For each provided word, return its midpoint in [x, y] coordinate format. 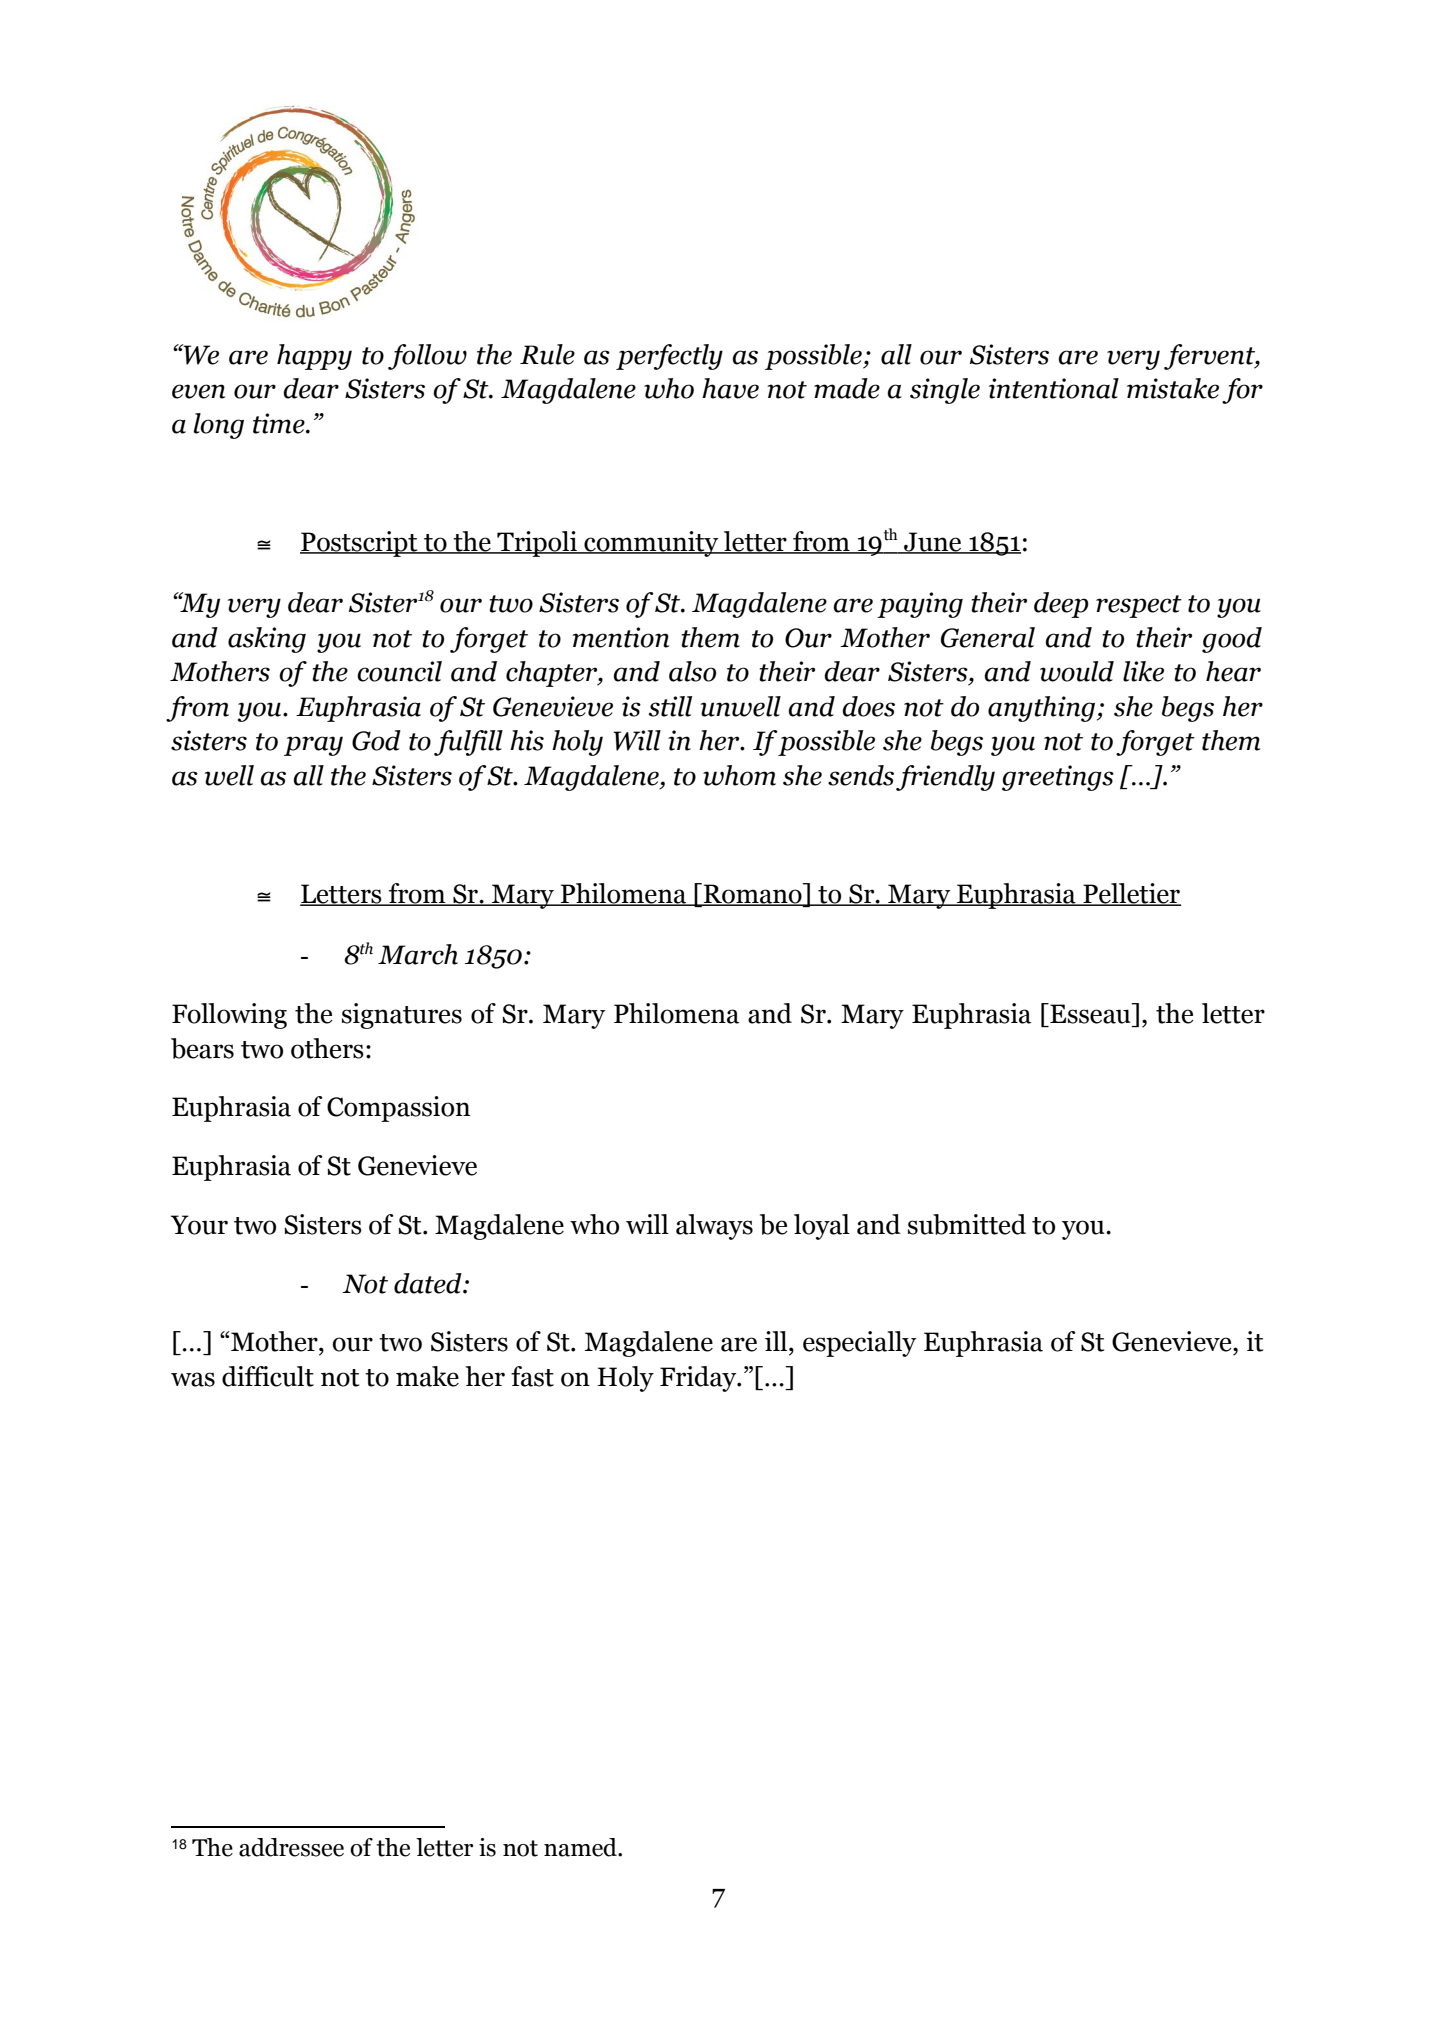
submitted [967, 1224]
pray [313, 746]
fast [532, 1376]
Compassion [398, 1109]
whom [739, 775]
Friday [699, 1379]
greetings [1058, 778]
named [581, 1847]
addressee [291, 1847]
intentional [1054, 388]
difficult [268, 1376]
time [280, 423]
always [714, 1227]
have [730, 388]
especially [860, 1344]
